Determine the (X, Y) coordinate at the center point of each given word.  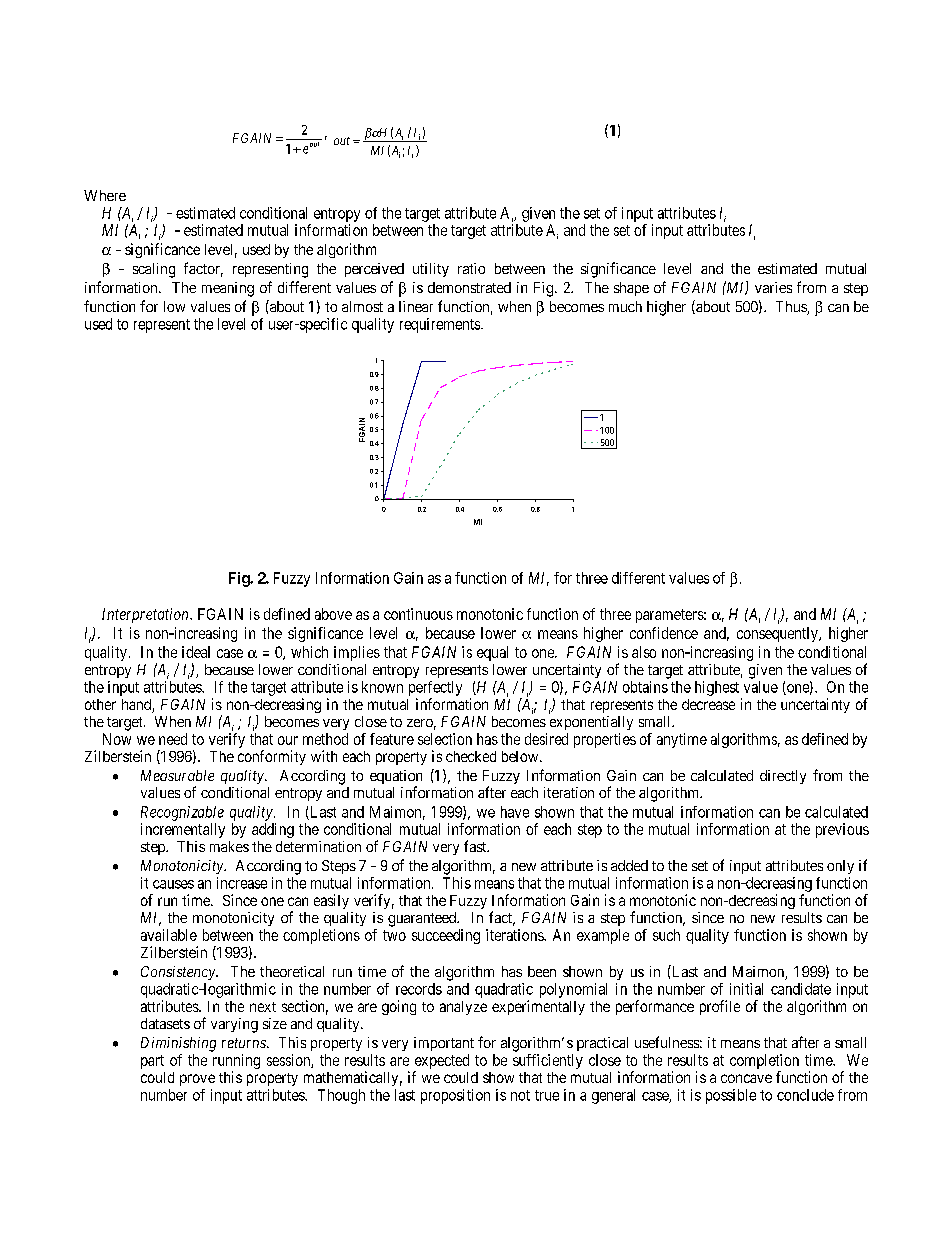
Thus (792, 308)
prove (197, 1080)
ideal (196, 652)
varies (773, 287)
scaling (154, 270)
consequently (778, 634)
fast (476, 846)
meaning (228, 289)
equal (492, 653)
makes (229, 846)
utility (431, 270)
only (840, 867)
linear (416, 306)
